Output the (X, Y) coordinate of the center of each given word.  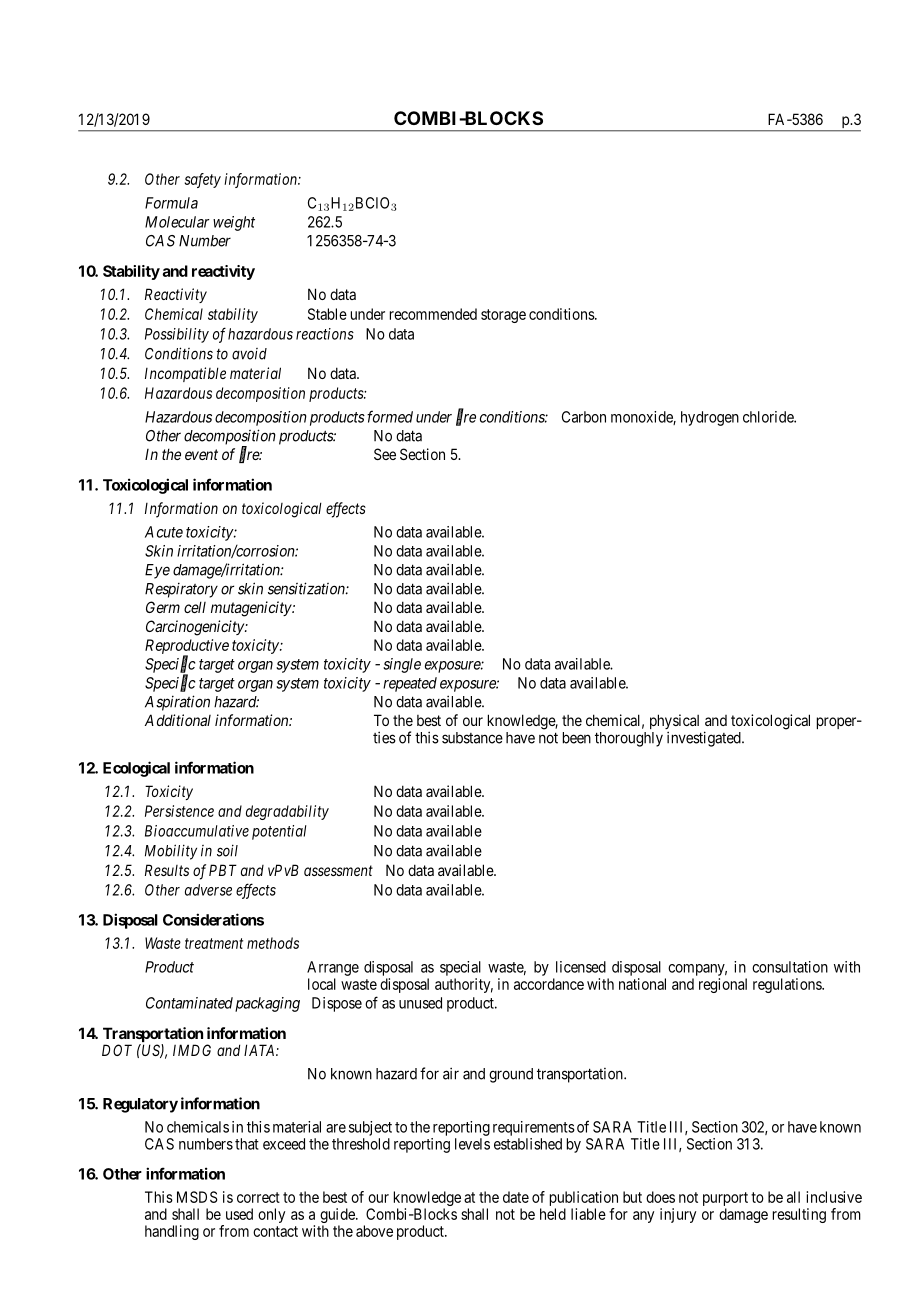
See (385, 454)
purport (725, 1200)
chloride (769, 417)
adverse (208, 890)
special (460, 968)
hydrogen (710, 418)
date (516, 1197)
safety (203, 180)
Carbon (584, 417)
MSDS (197, 1197)
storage (503, 316)
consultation (790, 967)
